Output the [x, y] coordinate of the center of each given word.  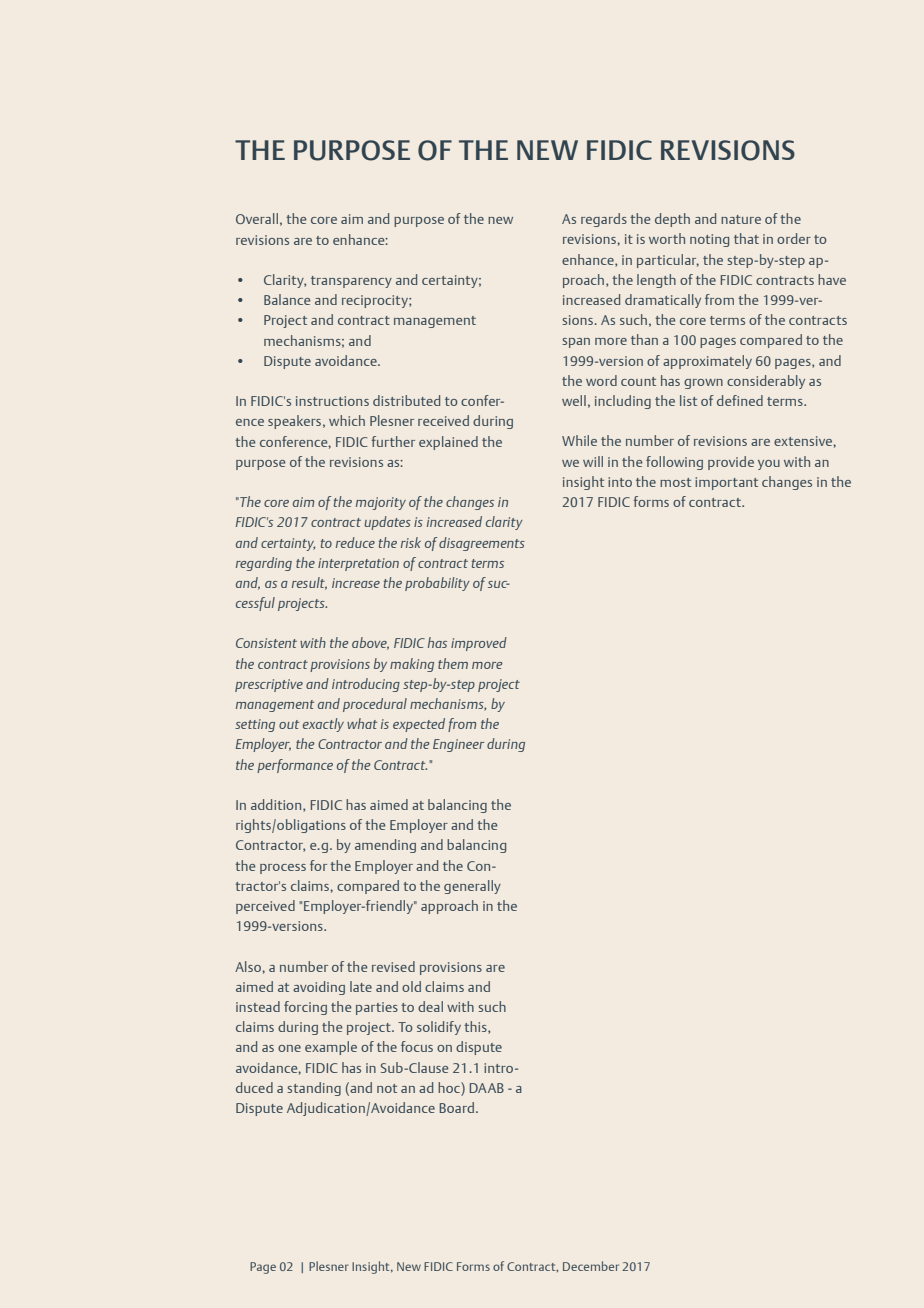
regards [604, 220]
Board [457, 1107]
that [746, 238]
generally [472, 887]
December [591, 1266]
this [476, 1027]
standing [314, 1089]
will [593, 461]
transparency [351, 282]
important [726, 483]
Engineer [458, 745]
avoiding [319, 988]
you [769, 465]
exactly [323, 725]
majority [381, 503]
